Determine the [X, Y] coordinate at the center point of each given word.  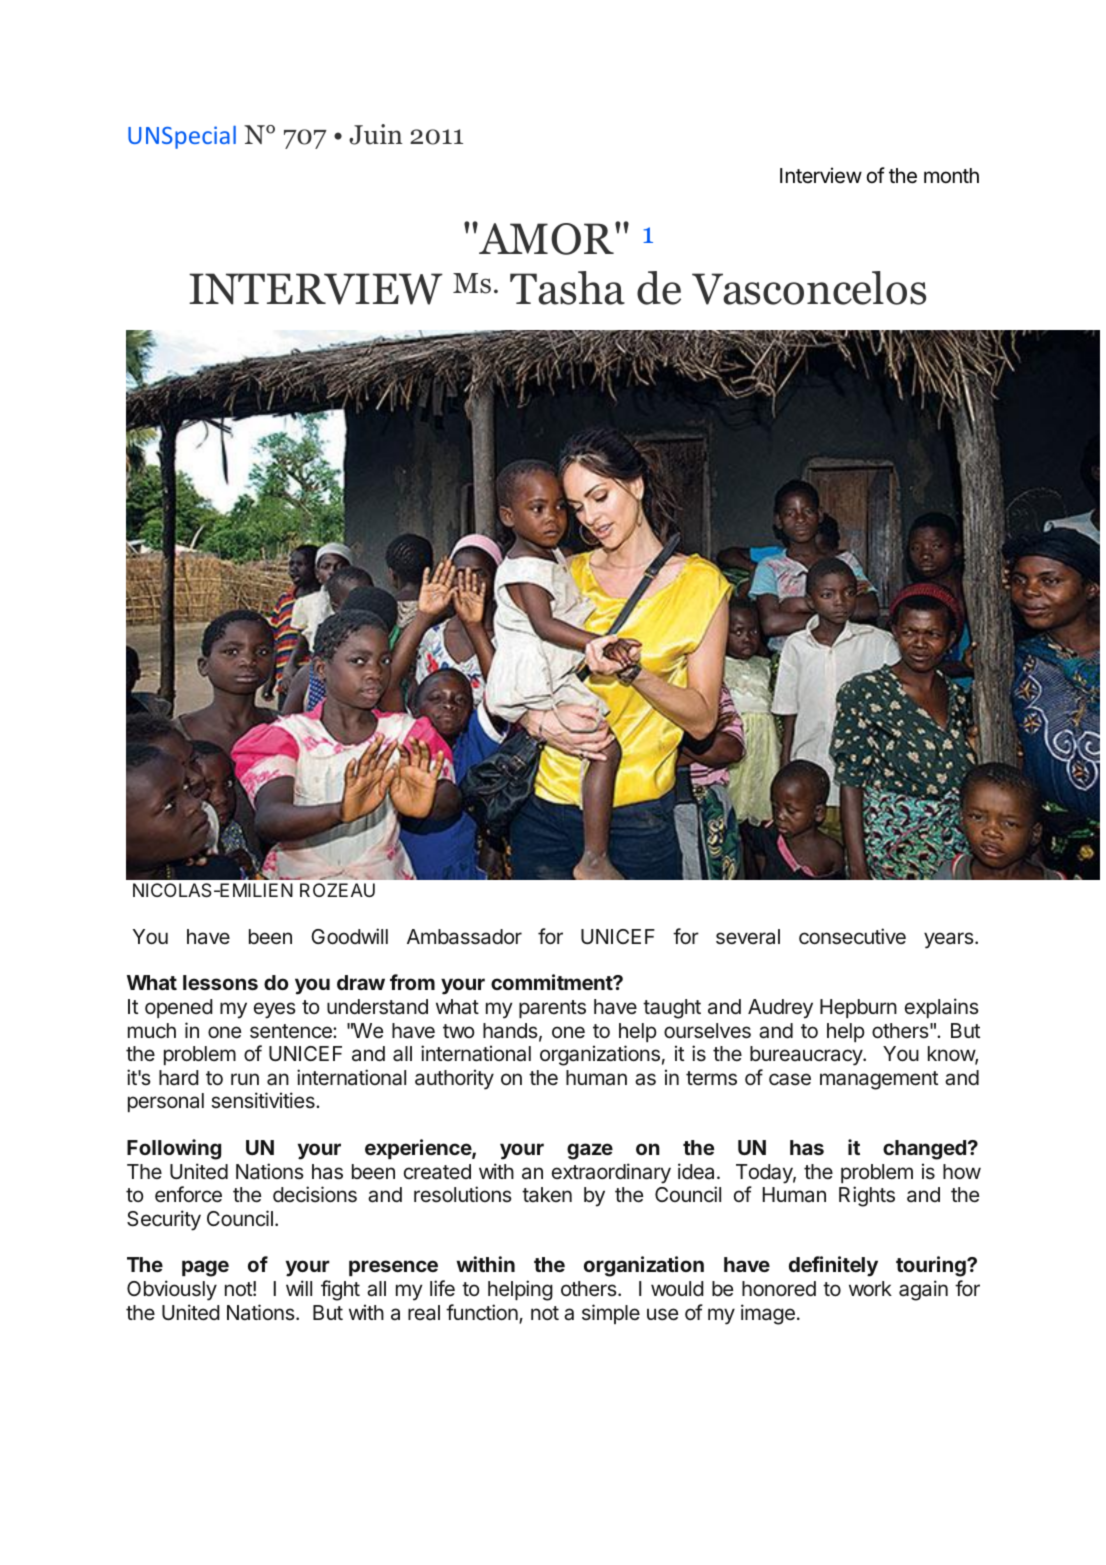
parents [552, 1009]
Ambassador [464, 937]
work [870, 1288]
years [950, 940]
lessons [220, 982]
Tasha [567, 288]
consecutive [852, 936]
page [205, 1268]
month [951, 175]
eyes [275, 1010]
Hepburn [858, 1008]
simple [611, 1314]
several [748, 937]
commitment [552, 982]
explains [942, 1008]
